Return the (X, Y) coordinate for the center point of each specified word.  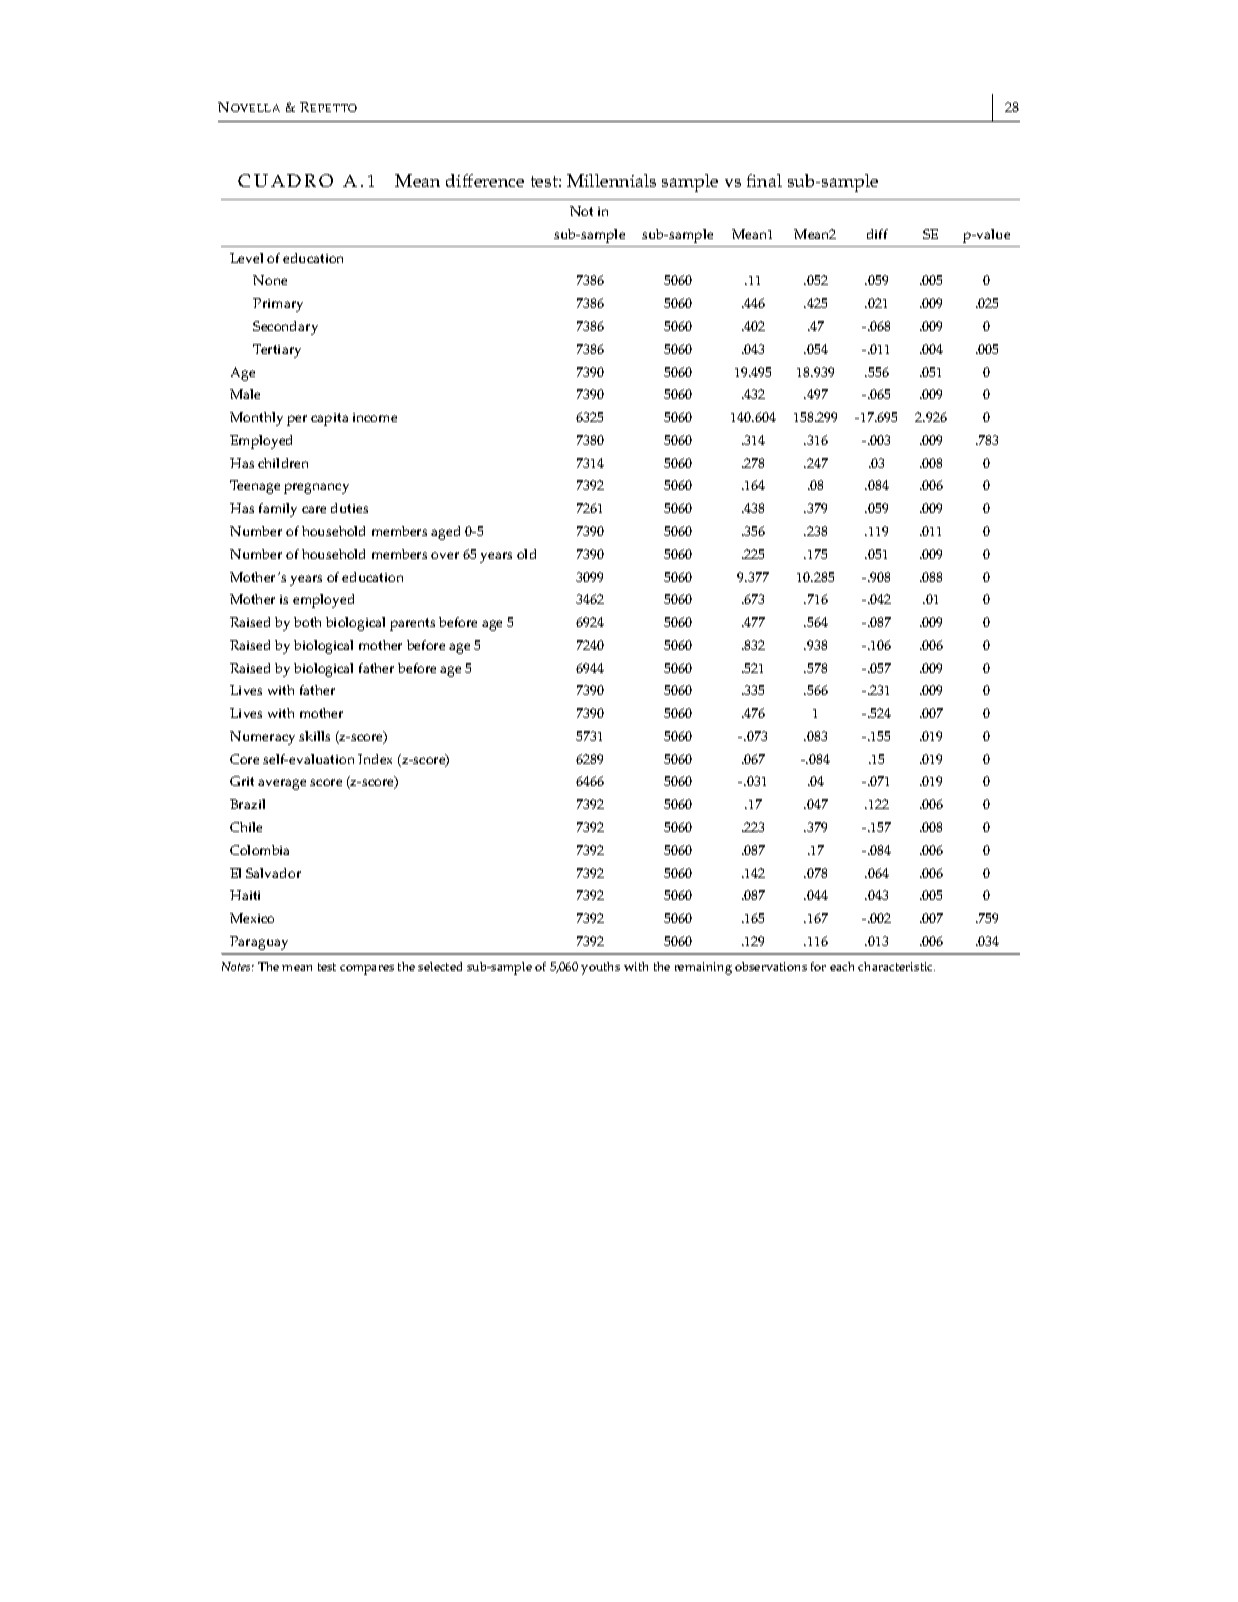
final (764, 180)
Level (246, 258)
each (842, 966)
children (283, 463)
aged (445, 533)
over (445, 555)
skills (314, 736)
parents (412, 624)
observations (771, 966)
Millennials (611, 180)
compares (367, 970)
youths (600, 968)
